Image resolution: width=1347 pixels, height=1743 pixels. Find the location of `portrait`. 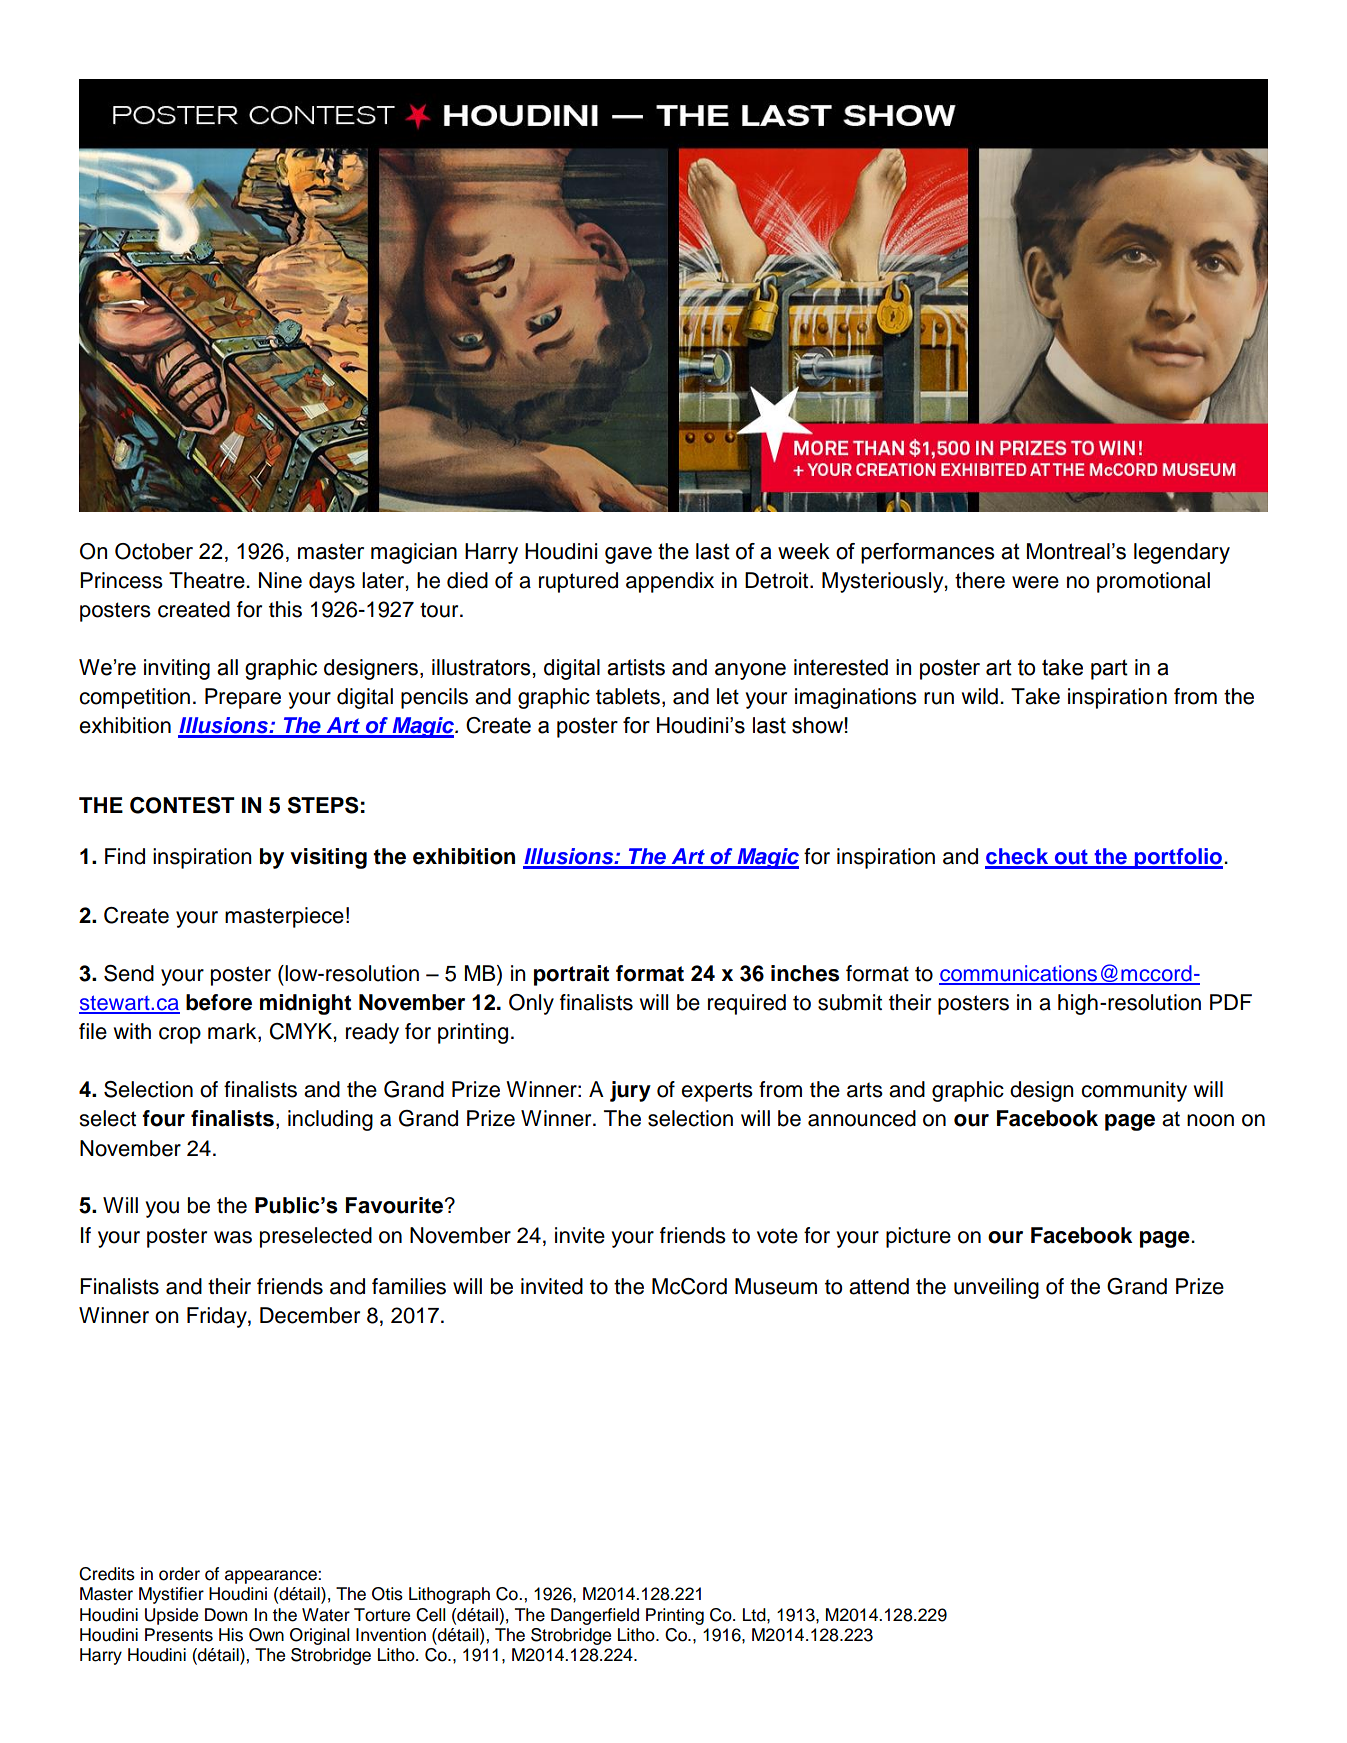

portrait is located at coordinates (571, 975).
